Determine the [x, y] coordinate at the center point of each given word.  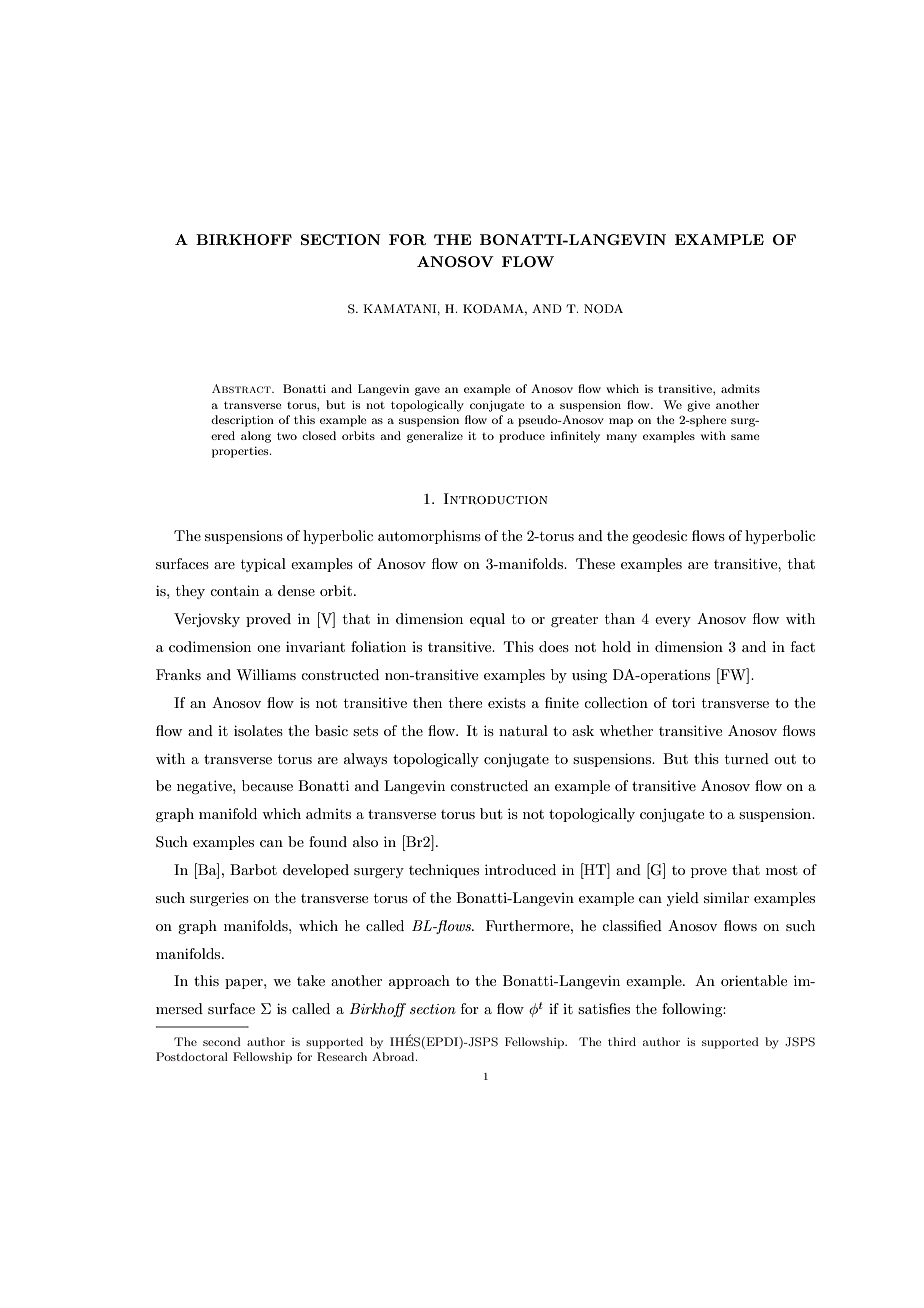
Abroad [394, 1056]
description [242, 421]
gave [427, 391]
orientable [754, 980]
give [698, 406]
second [222, 1041]
